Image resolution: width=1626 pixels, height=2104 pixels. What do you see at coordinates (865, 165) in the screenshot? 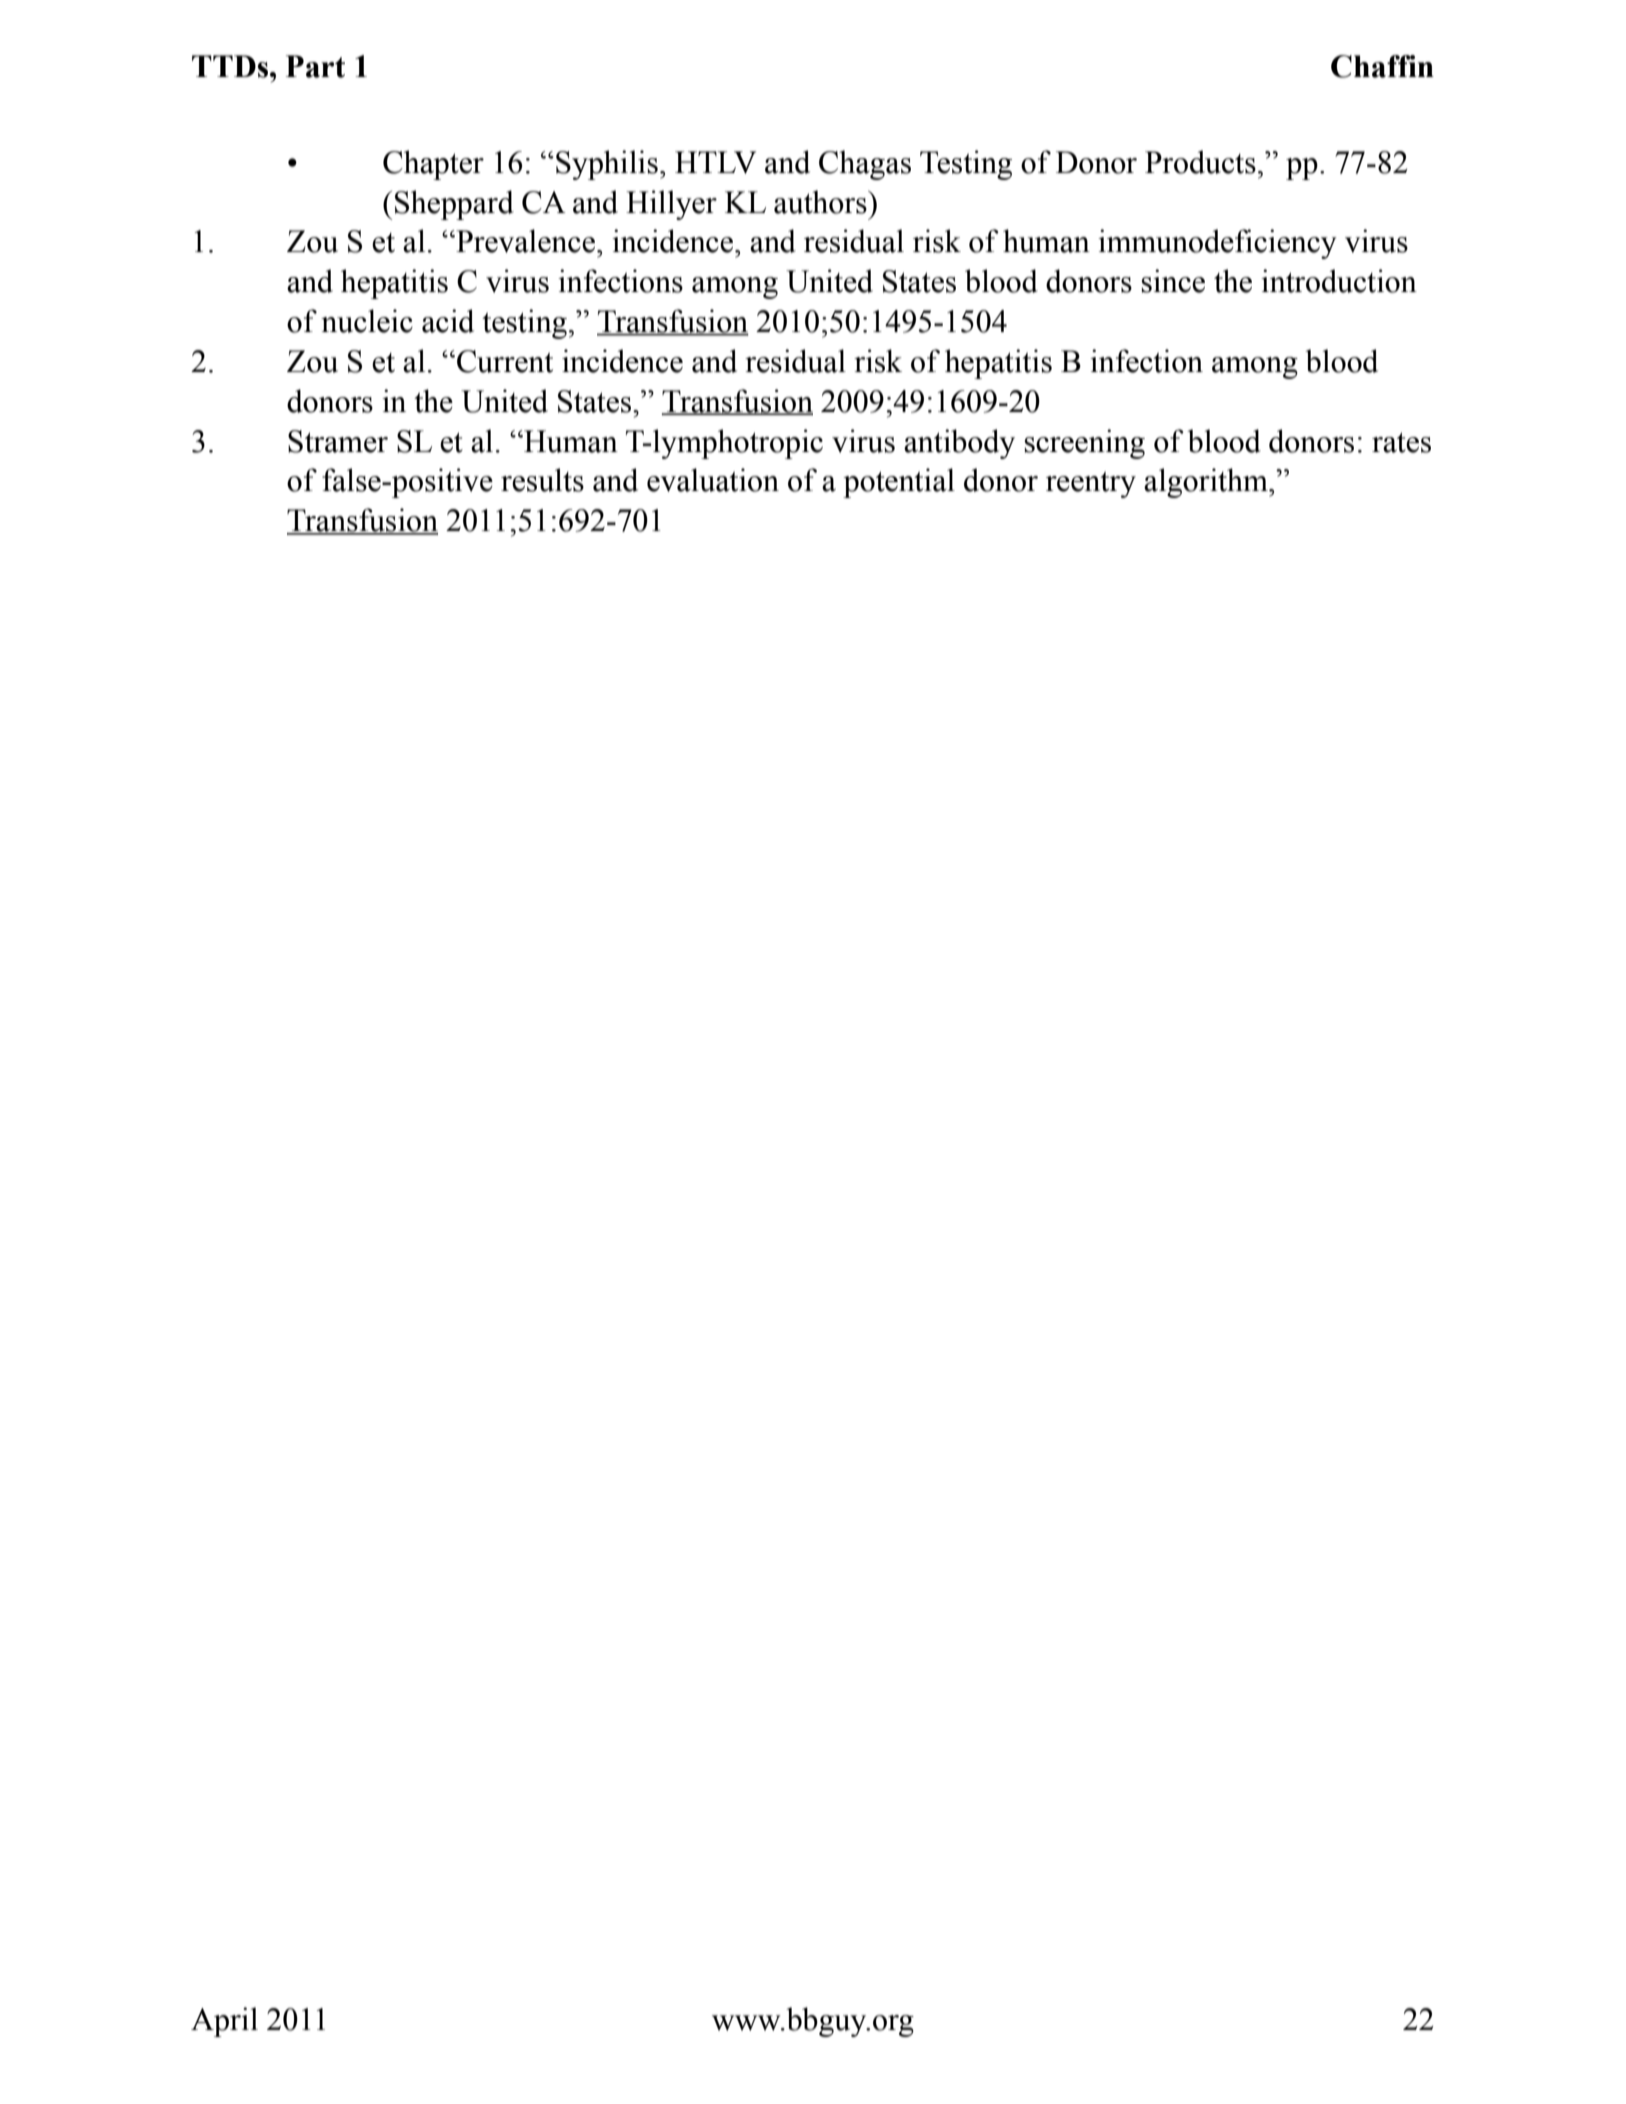
I see `Chagas` at bounding box center [865, 165].
